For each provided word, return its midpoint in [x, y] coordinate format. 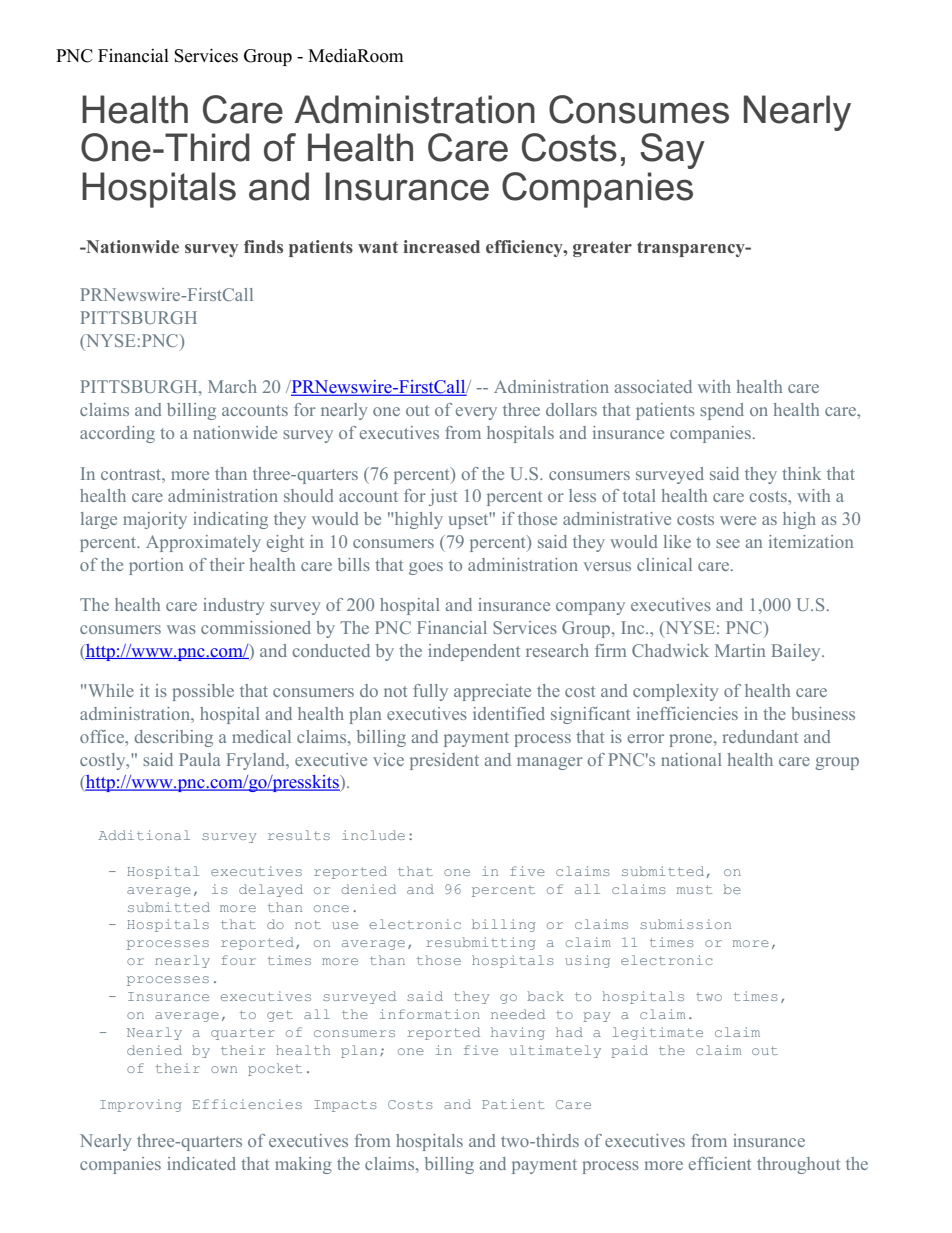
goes [426, 568]
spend [722, 411]
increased [441, 246]
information [430, 1014]
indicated [201, 1163]
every [476, 413]
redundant [760, 736]
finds [263, 246]
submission [685, 924]
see [728, 543]
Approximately [203, 543]
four [238, 960]
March [232, 386]
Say [672, 151]
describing [173, 738]
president [444, 761]
